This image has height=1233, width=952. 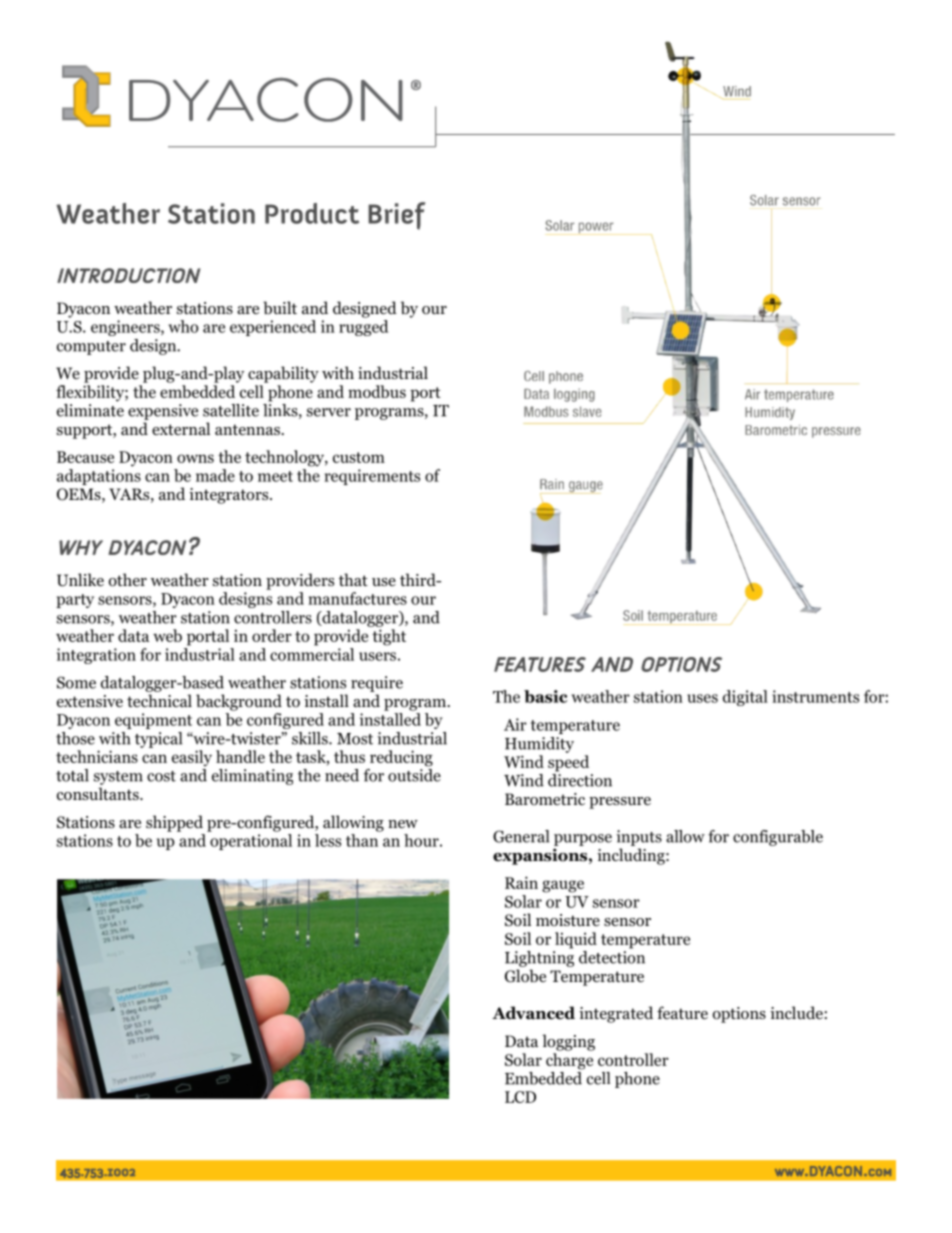 I want to click on LCD, so click(x=520, y=1097).
